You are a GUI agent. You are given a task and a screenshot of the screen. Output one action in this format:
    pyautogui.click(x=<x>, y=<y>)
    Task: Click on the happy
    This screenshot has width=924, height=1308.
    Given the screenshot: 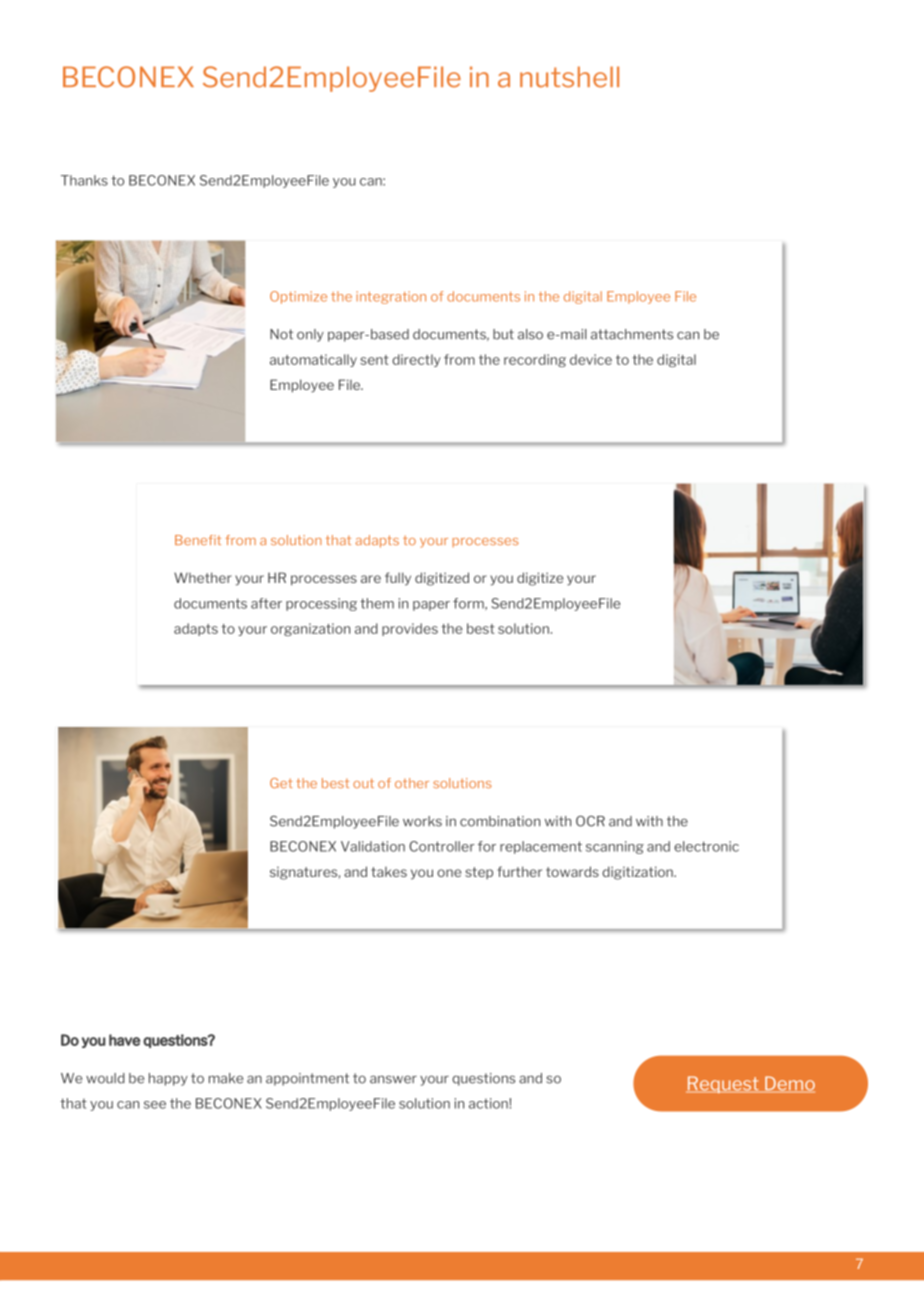 What is the action you would take?
    pyautogui.click(x=168, y=1079)
